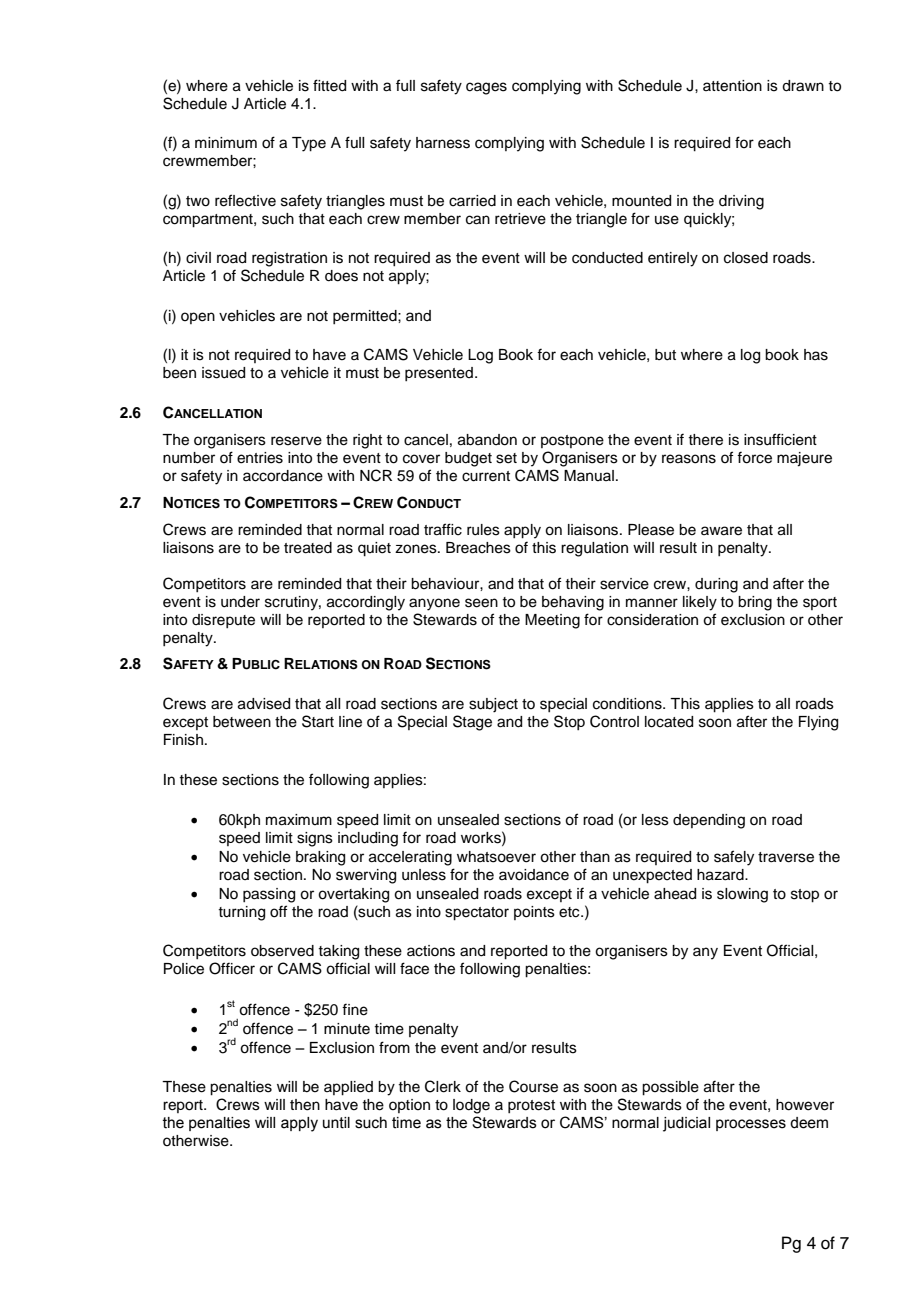  I want to click on lodge, so click(471, 1106).
